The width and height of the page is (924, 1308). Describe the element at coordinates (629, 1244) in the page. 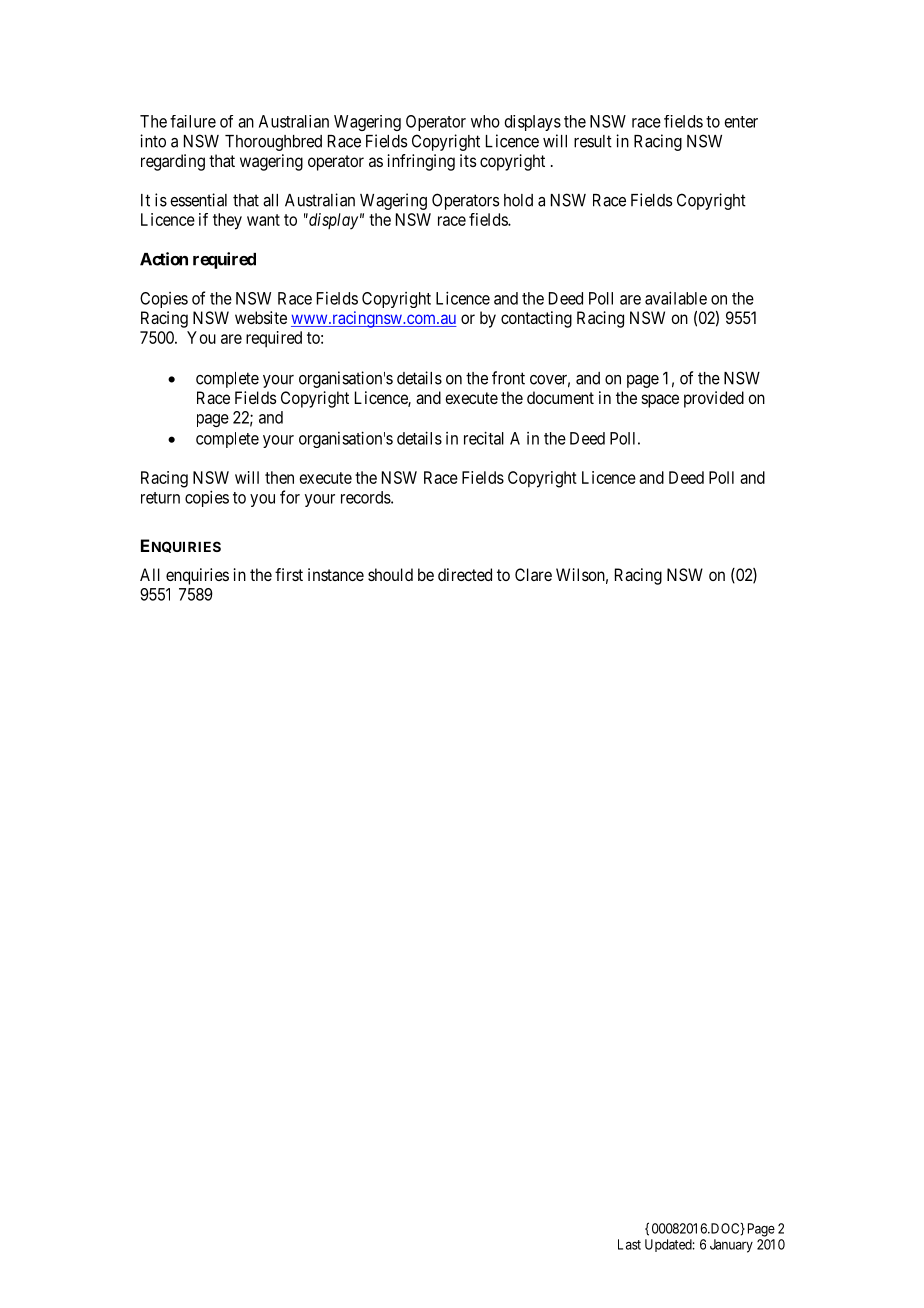

I see `Last` at that location.
